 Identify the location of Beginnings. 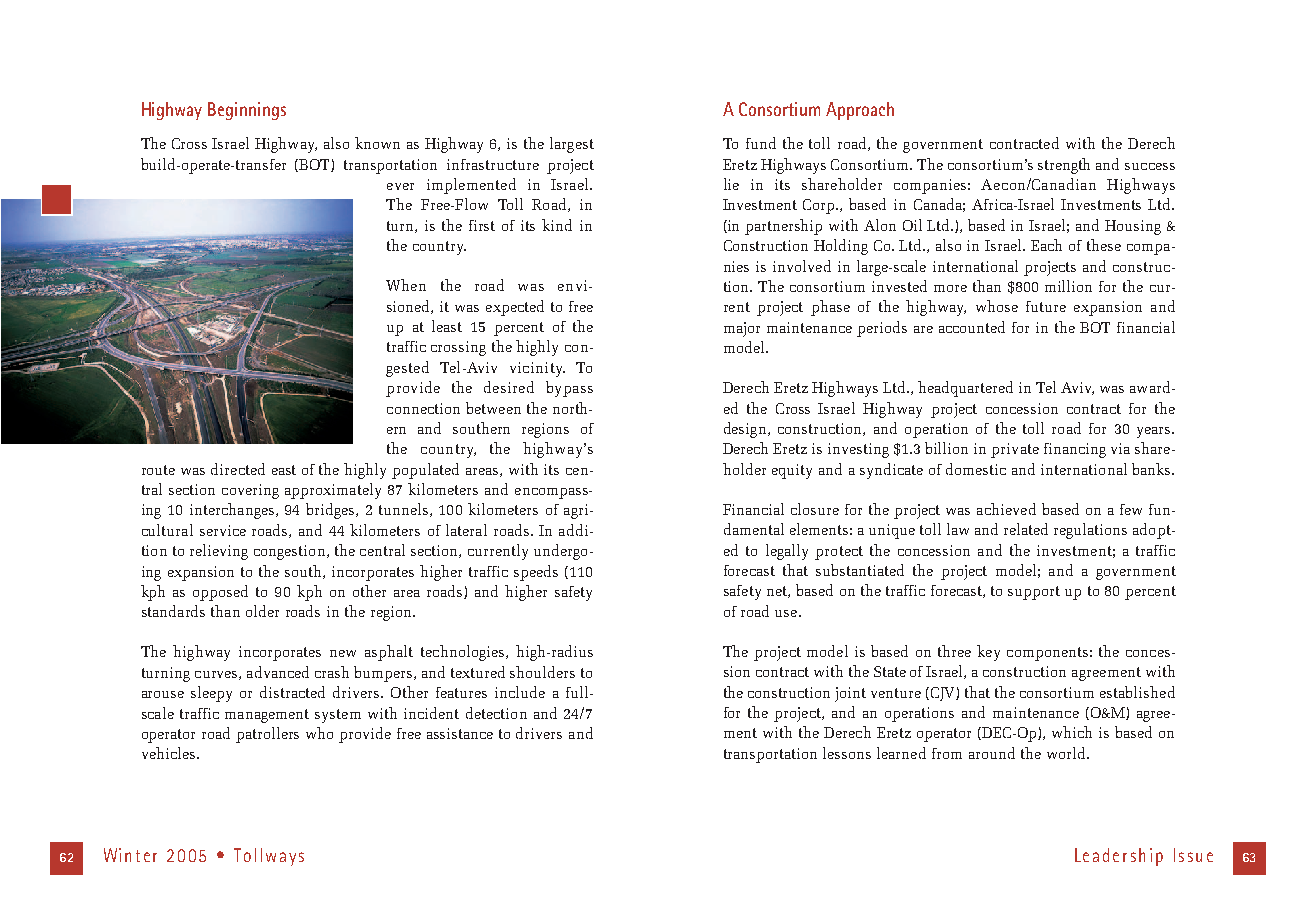
(247, 111).
